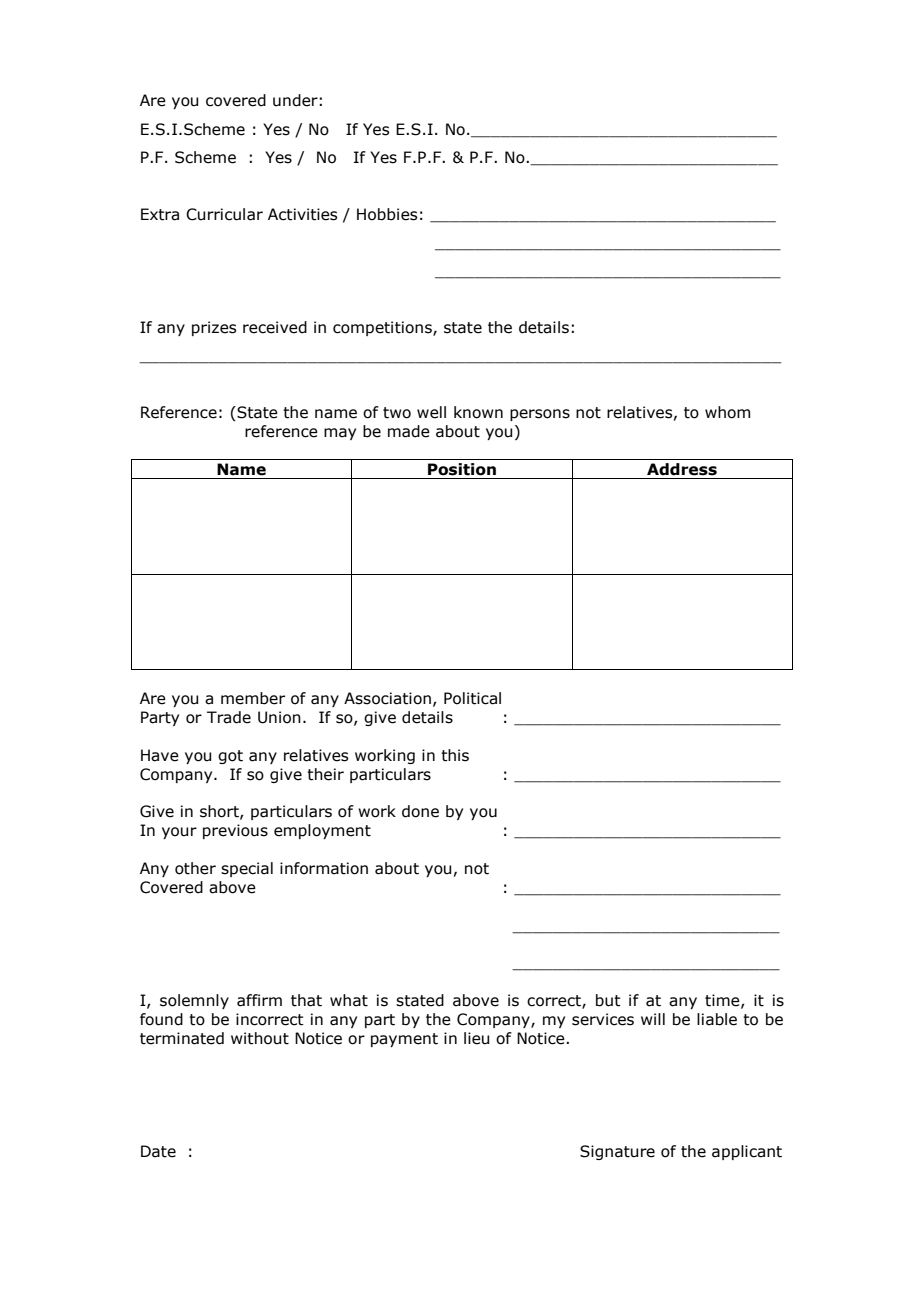 Image resolution: width=924 pixels, height=1307 pixels. What do you see at coordinates (158, 1151) in the screenshot?
I see `Date` at bounding box center [158, 1151].
